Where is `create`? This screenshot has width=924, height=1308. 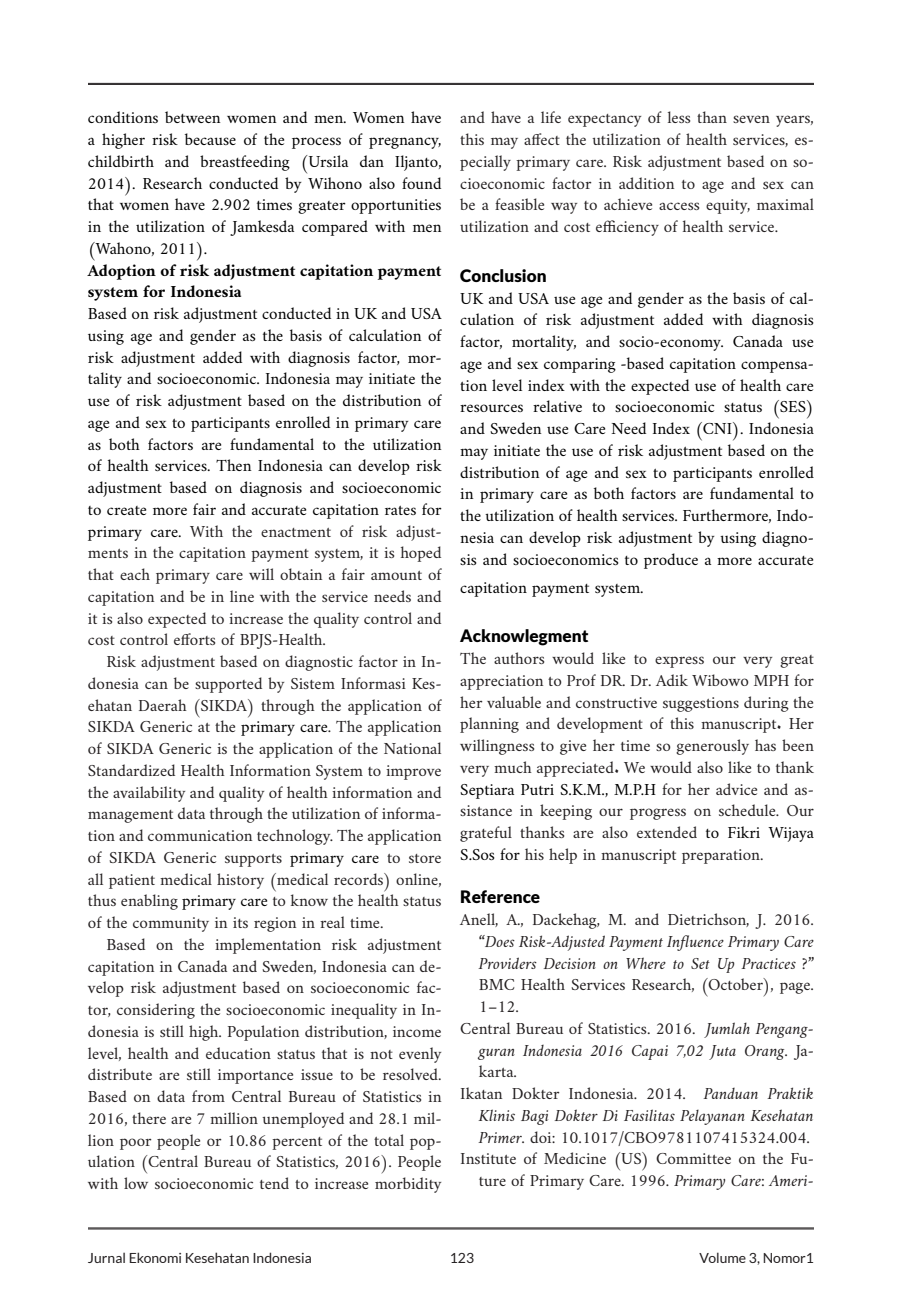 create is located at coordinates (126, 510).
